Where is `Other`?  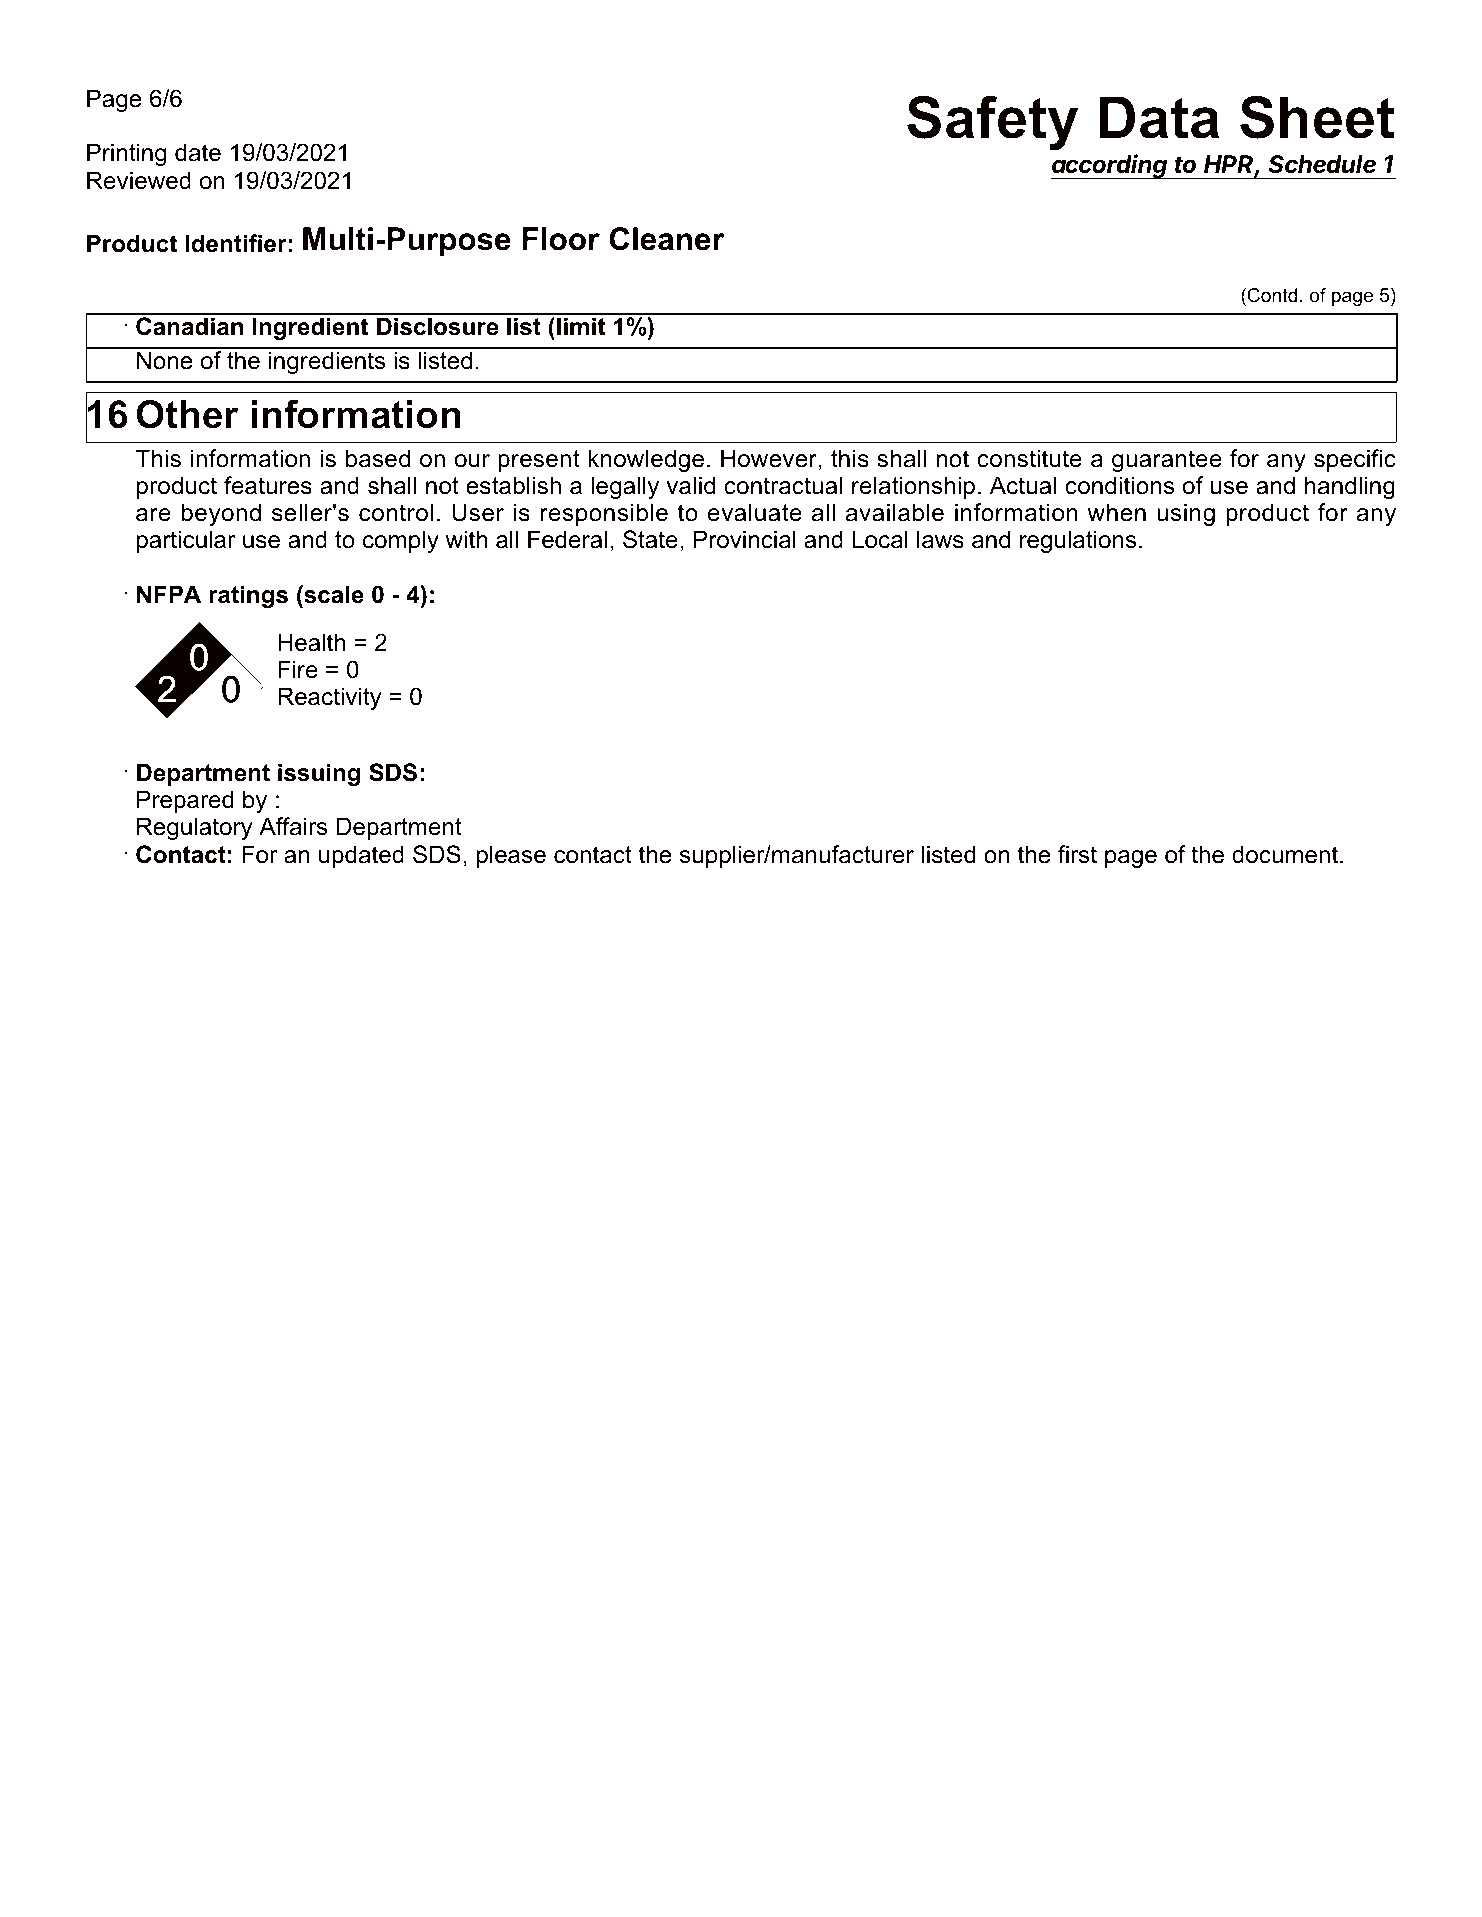 Other is located at coordinates (187, 414).
